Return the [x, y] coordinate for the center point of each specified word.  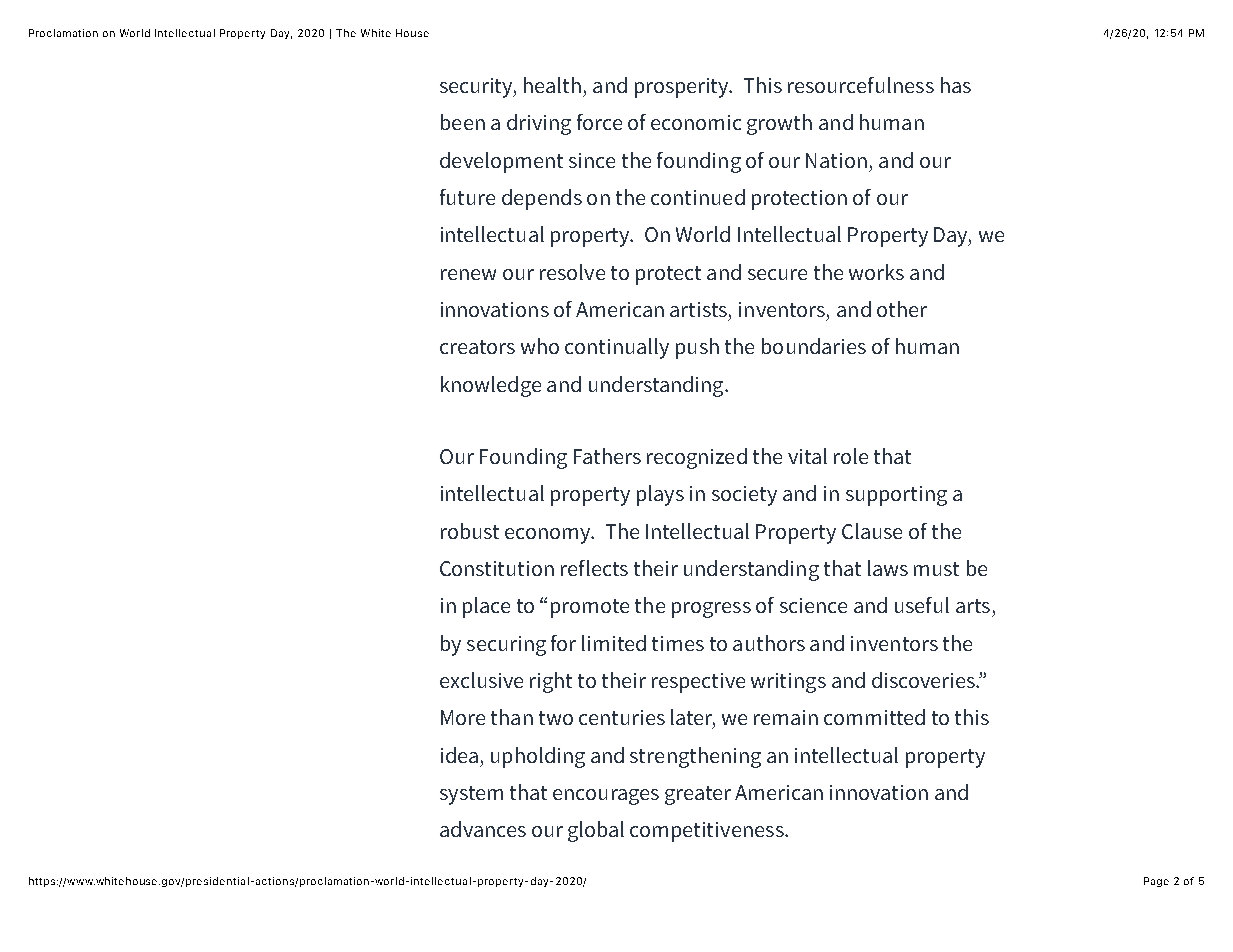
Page [1156, 882]
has [956, 85]
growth [779, 124]
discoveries [924, 680]
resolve [572, 272]
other [902, 309]
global [596, 831]
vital [807, 456]
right [551, 682]
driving [539, 124]
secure [777, 274]
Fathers [607, 456]
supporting [896, 496]
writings [788, 683]
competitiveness [708, 832]
